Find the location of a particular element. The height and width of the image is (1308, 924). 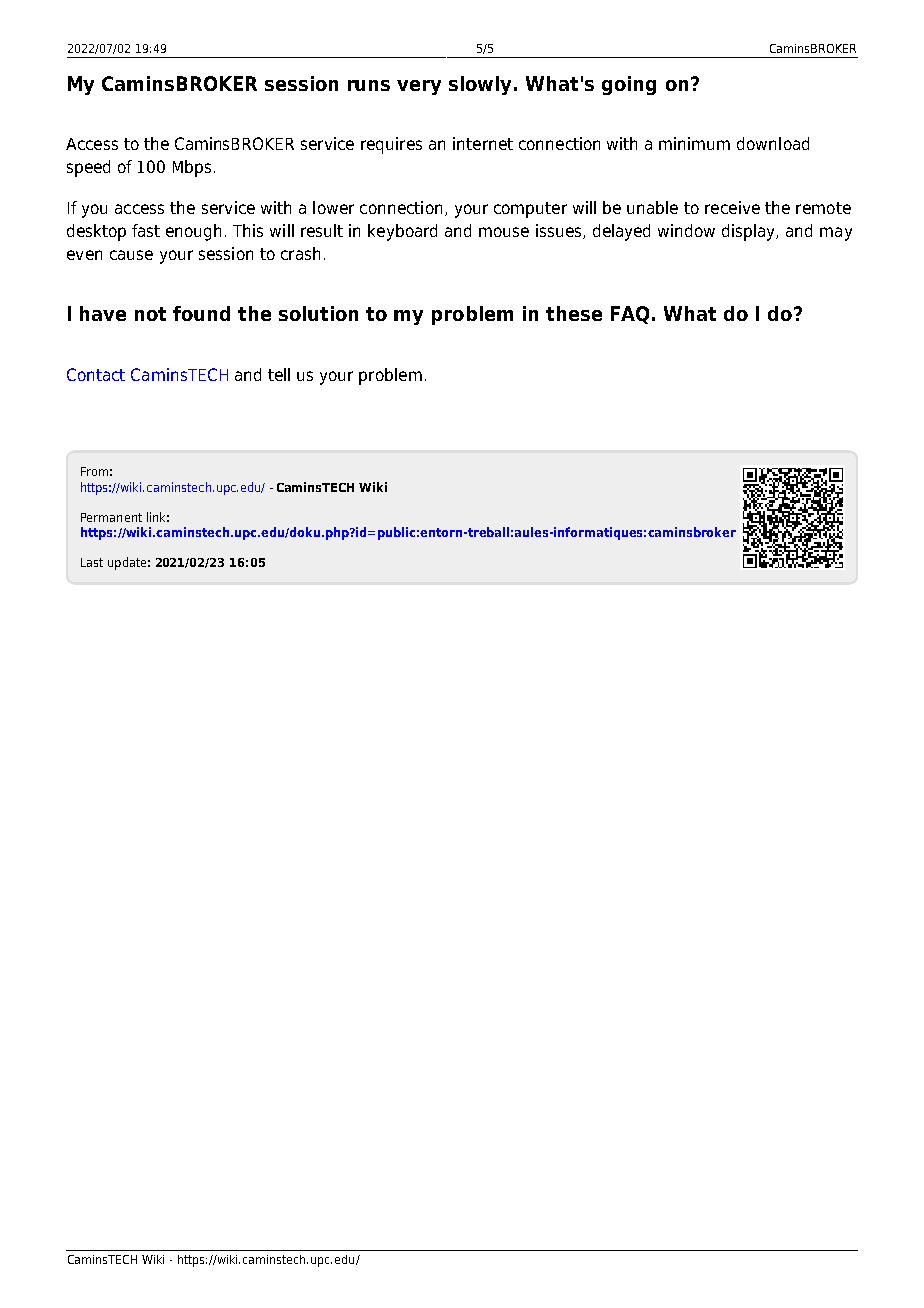

these is located at coordinates (574, 313).
